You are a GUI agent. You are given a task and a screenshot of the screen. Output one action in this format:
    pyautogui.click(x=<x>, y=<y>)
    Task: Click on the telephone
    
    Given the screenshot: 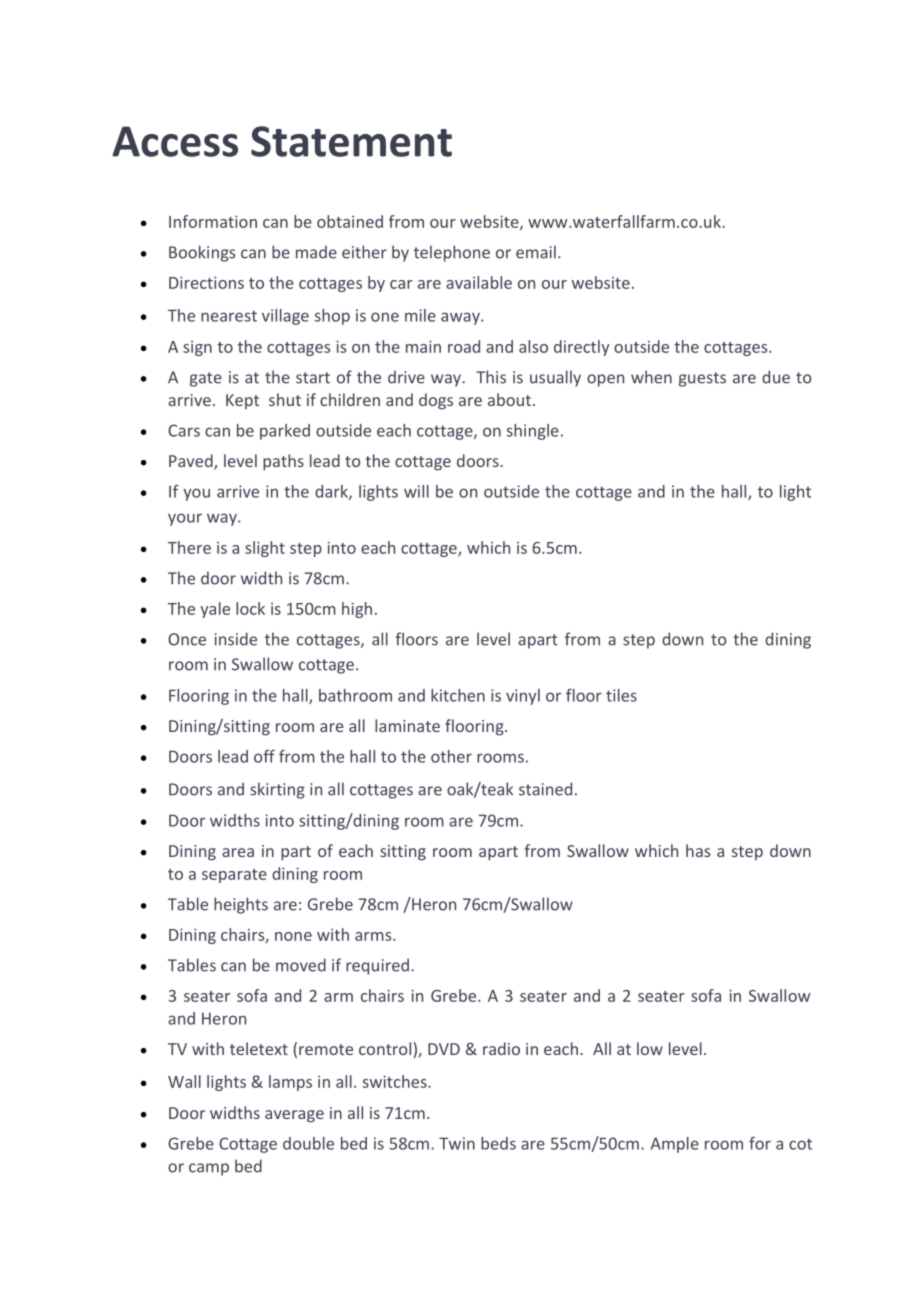 What is the action you would take?
    pyautogui.click(x=452, y=253)
